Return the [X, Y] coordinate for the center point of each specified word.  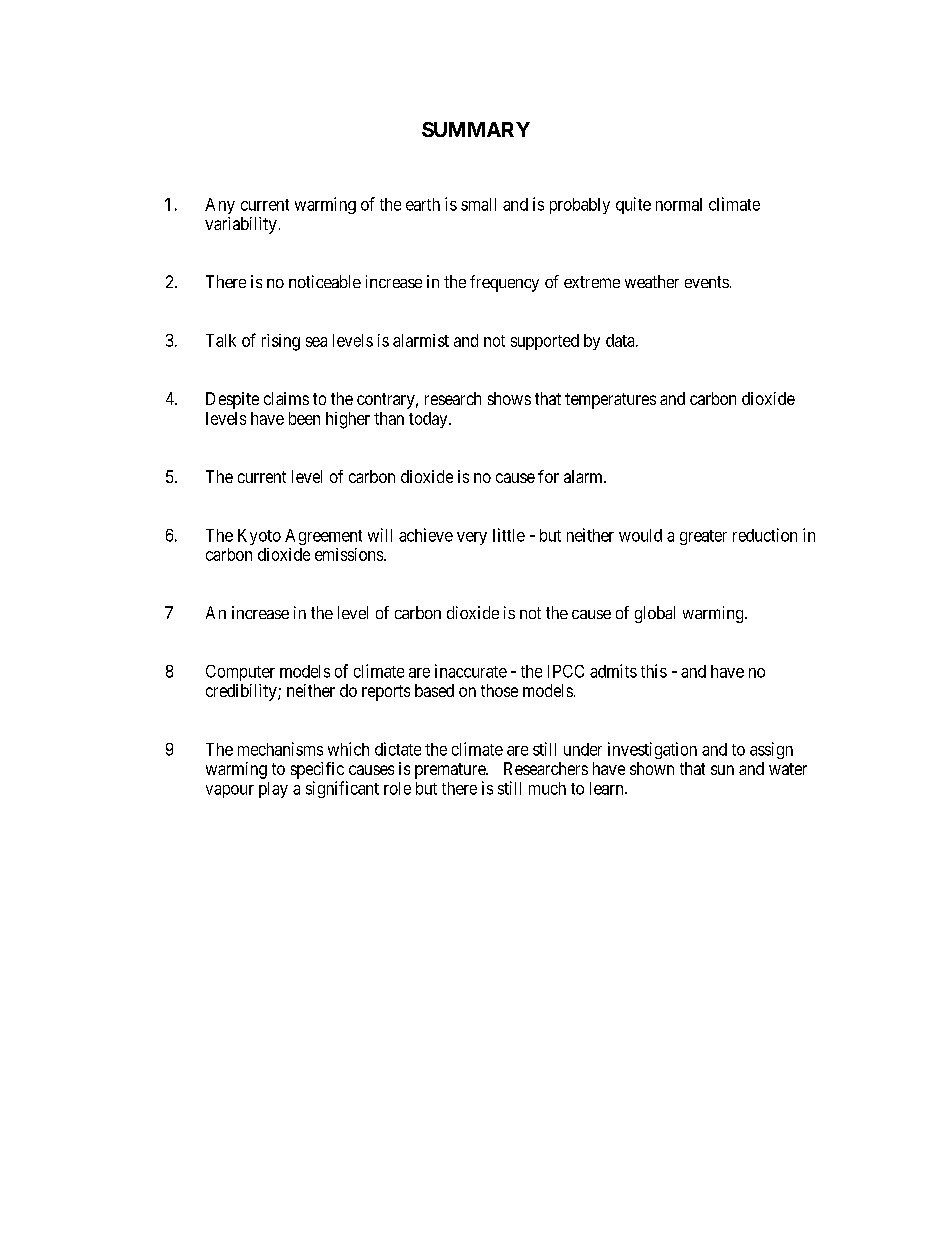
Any [220, 206]
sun [722, 770]
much [547, 788]
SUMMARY [476, 129]
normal [679, 204]
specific [317, 770]
